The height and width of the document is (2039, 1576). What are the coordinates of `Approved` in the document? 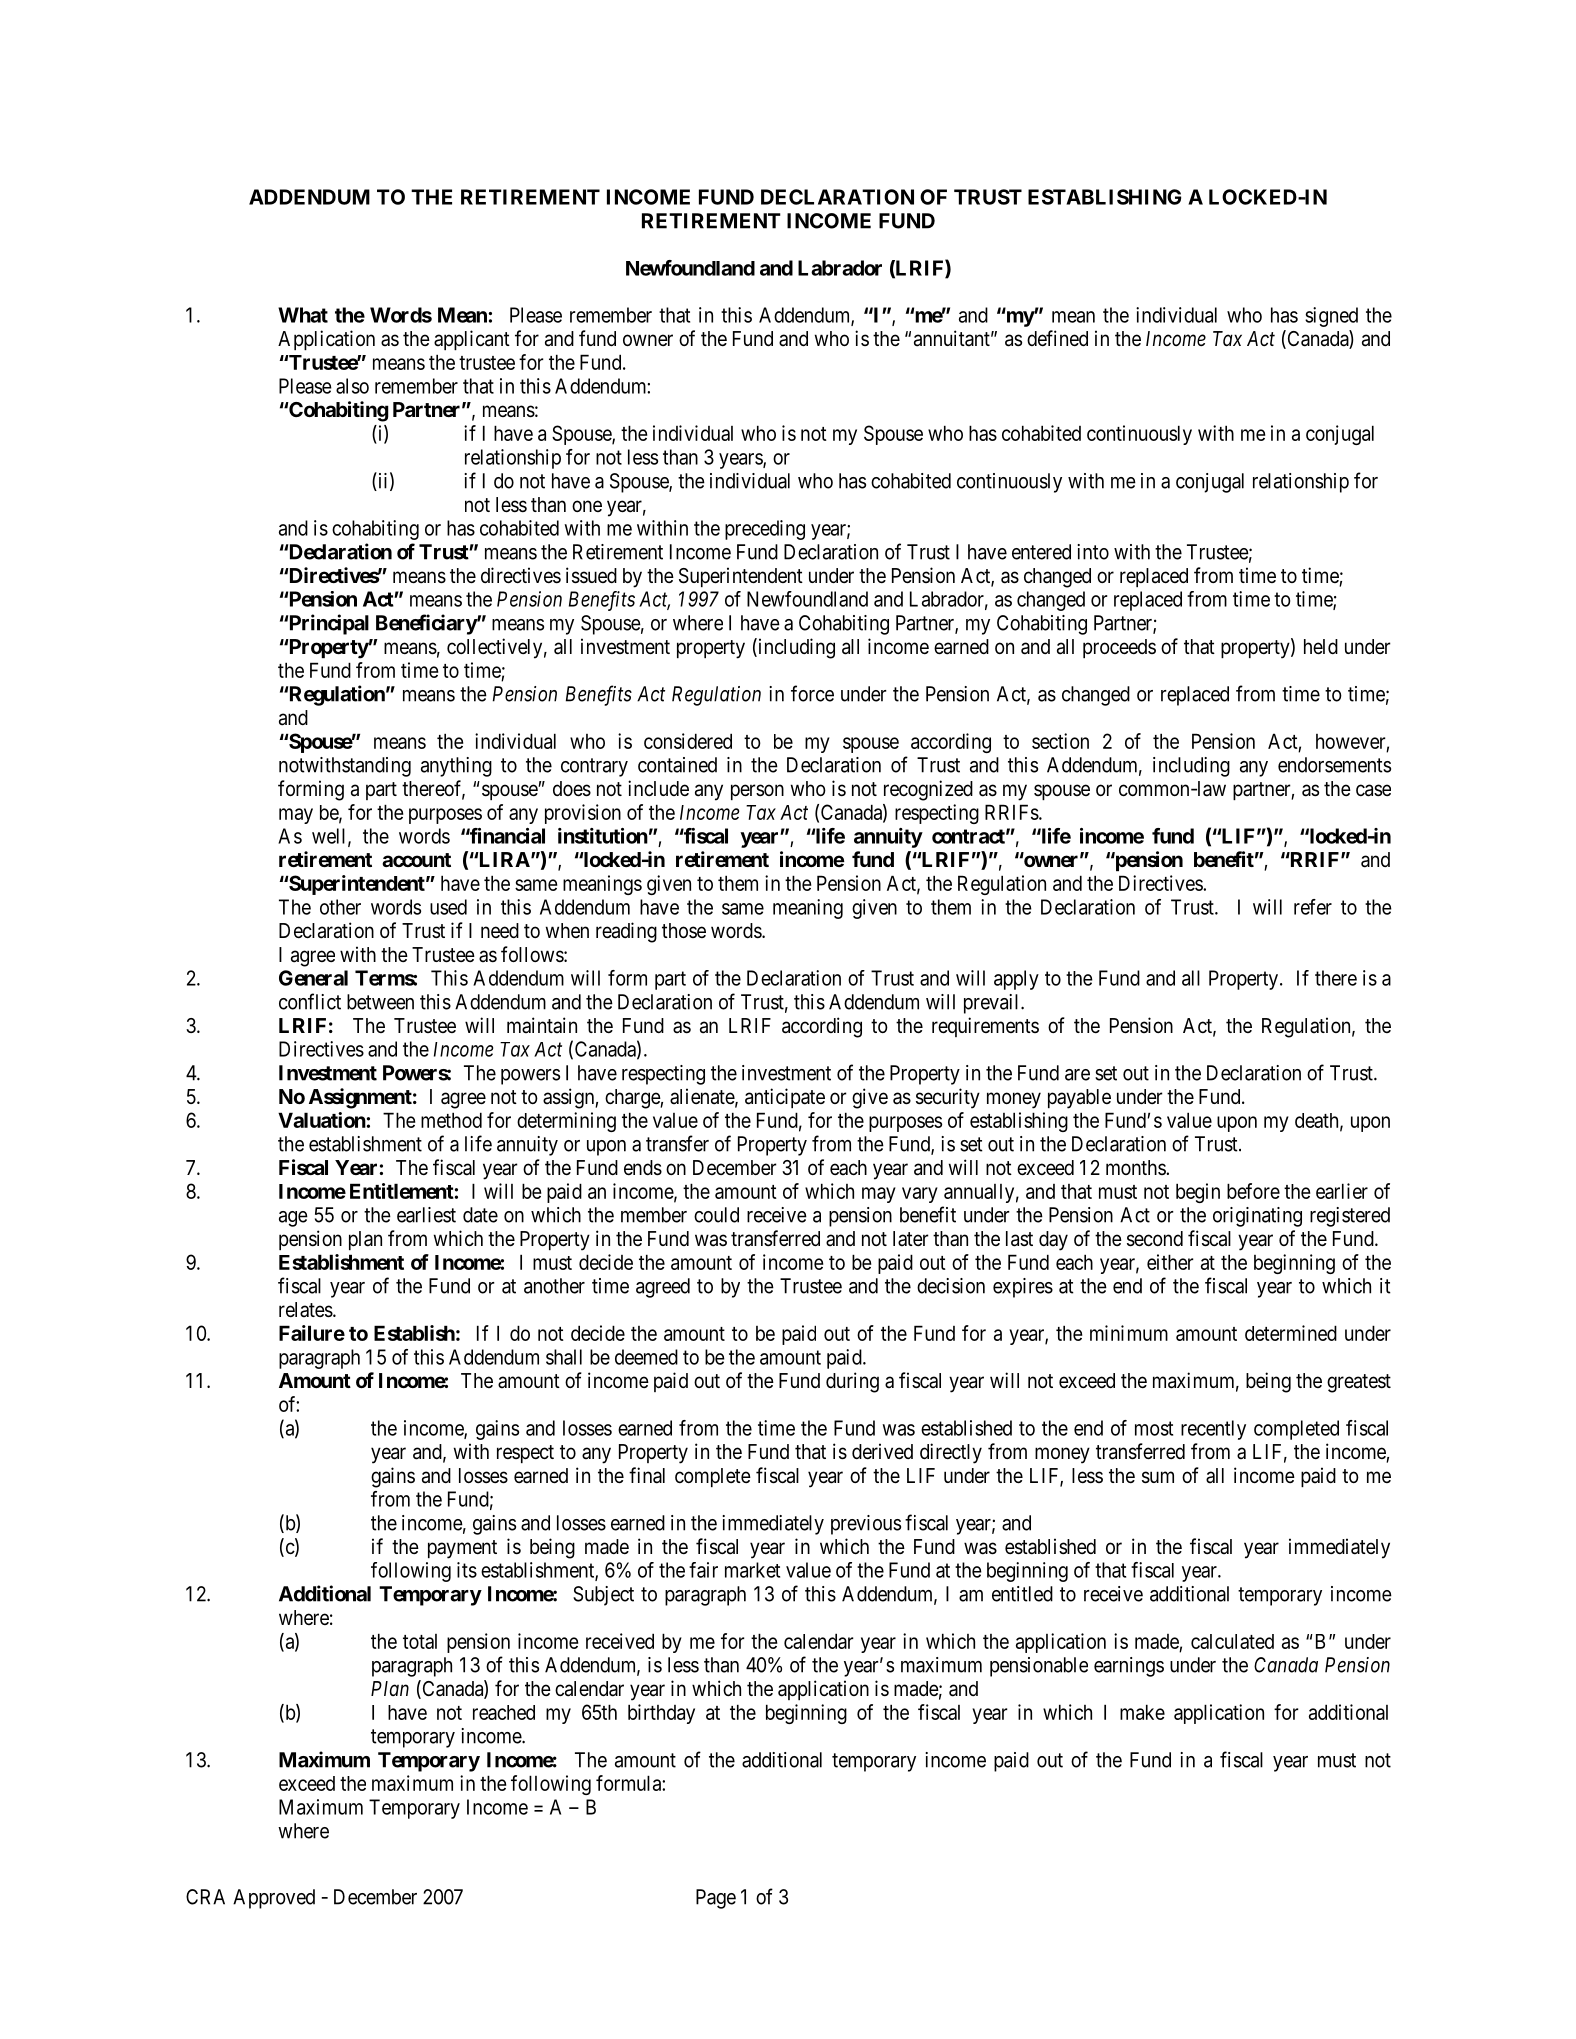 It's located at (274, 1899).
